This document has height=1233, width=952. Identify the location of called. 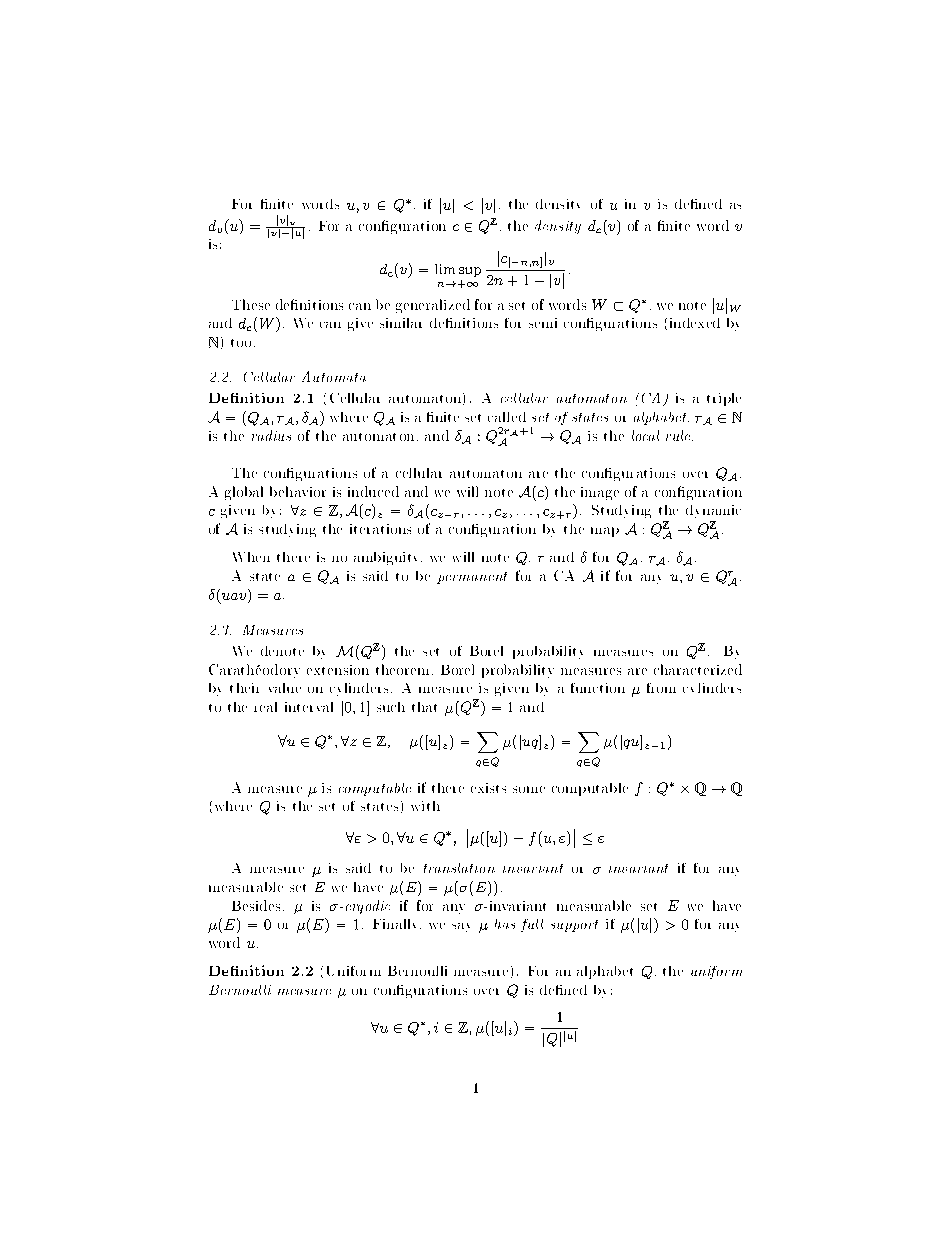
(507, 417).
